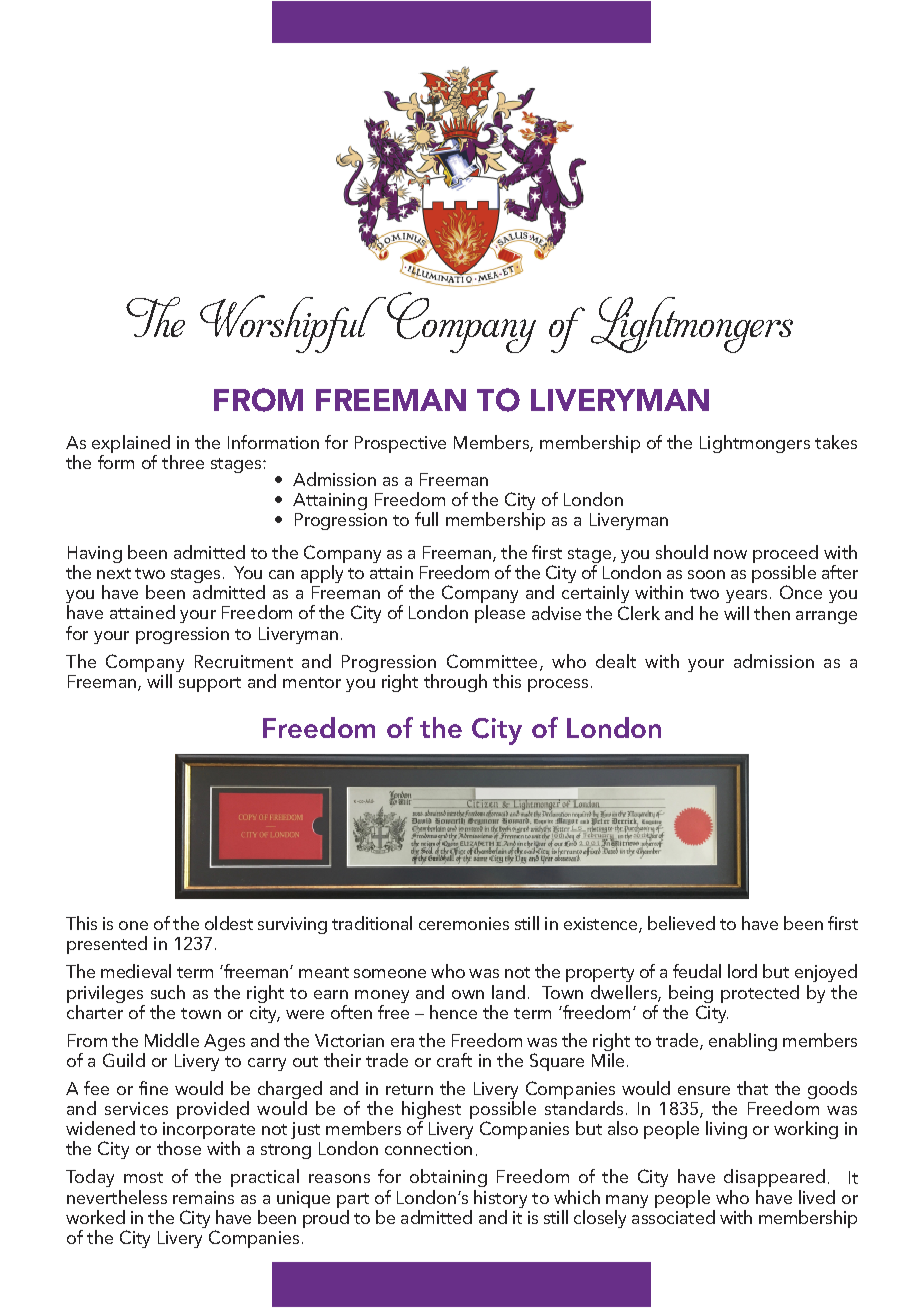  I want to click on history, so click(500, 1200).
